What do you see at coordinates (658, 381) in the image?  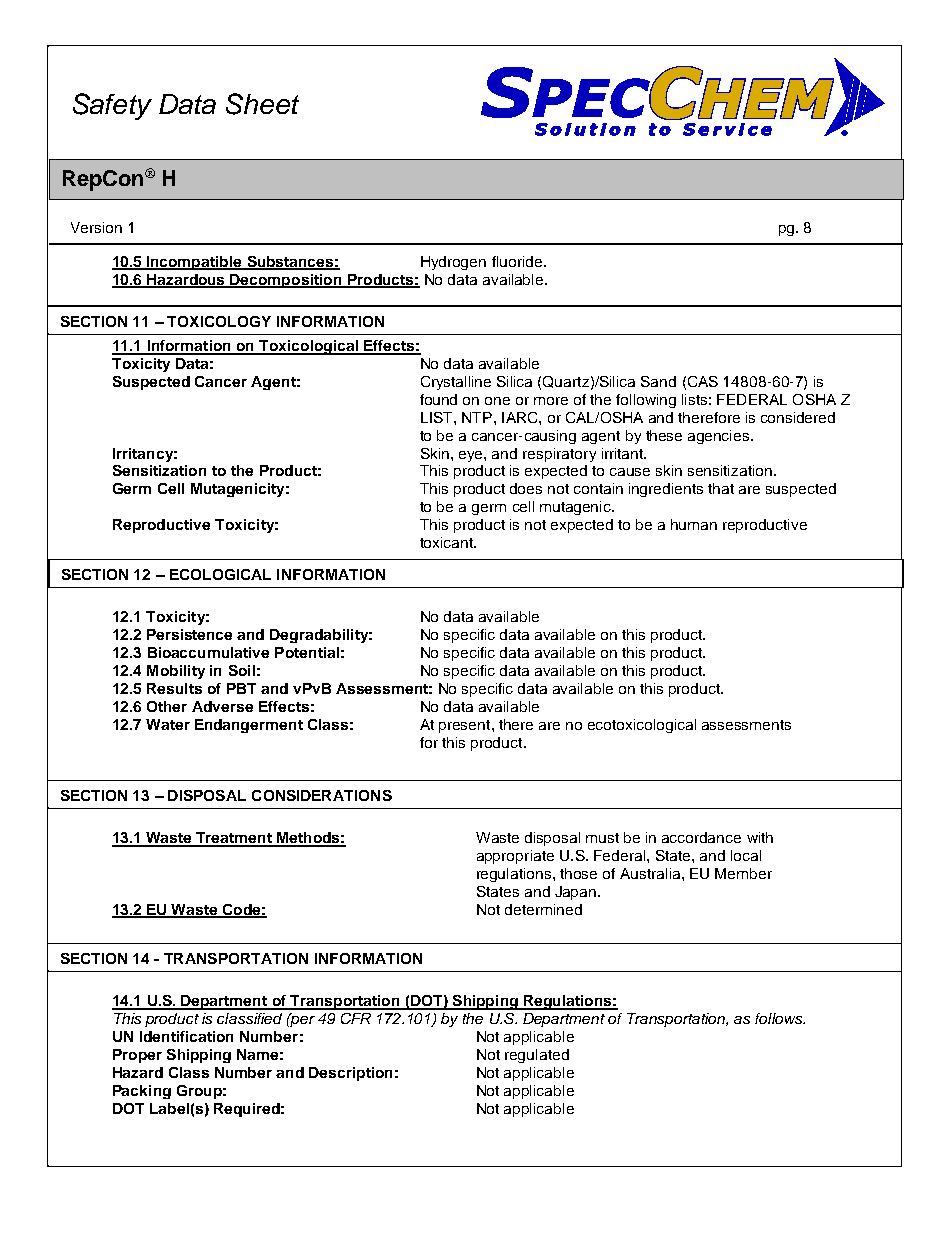 I see `Sand` at bounding box center [658, 381].
